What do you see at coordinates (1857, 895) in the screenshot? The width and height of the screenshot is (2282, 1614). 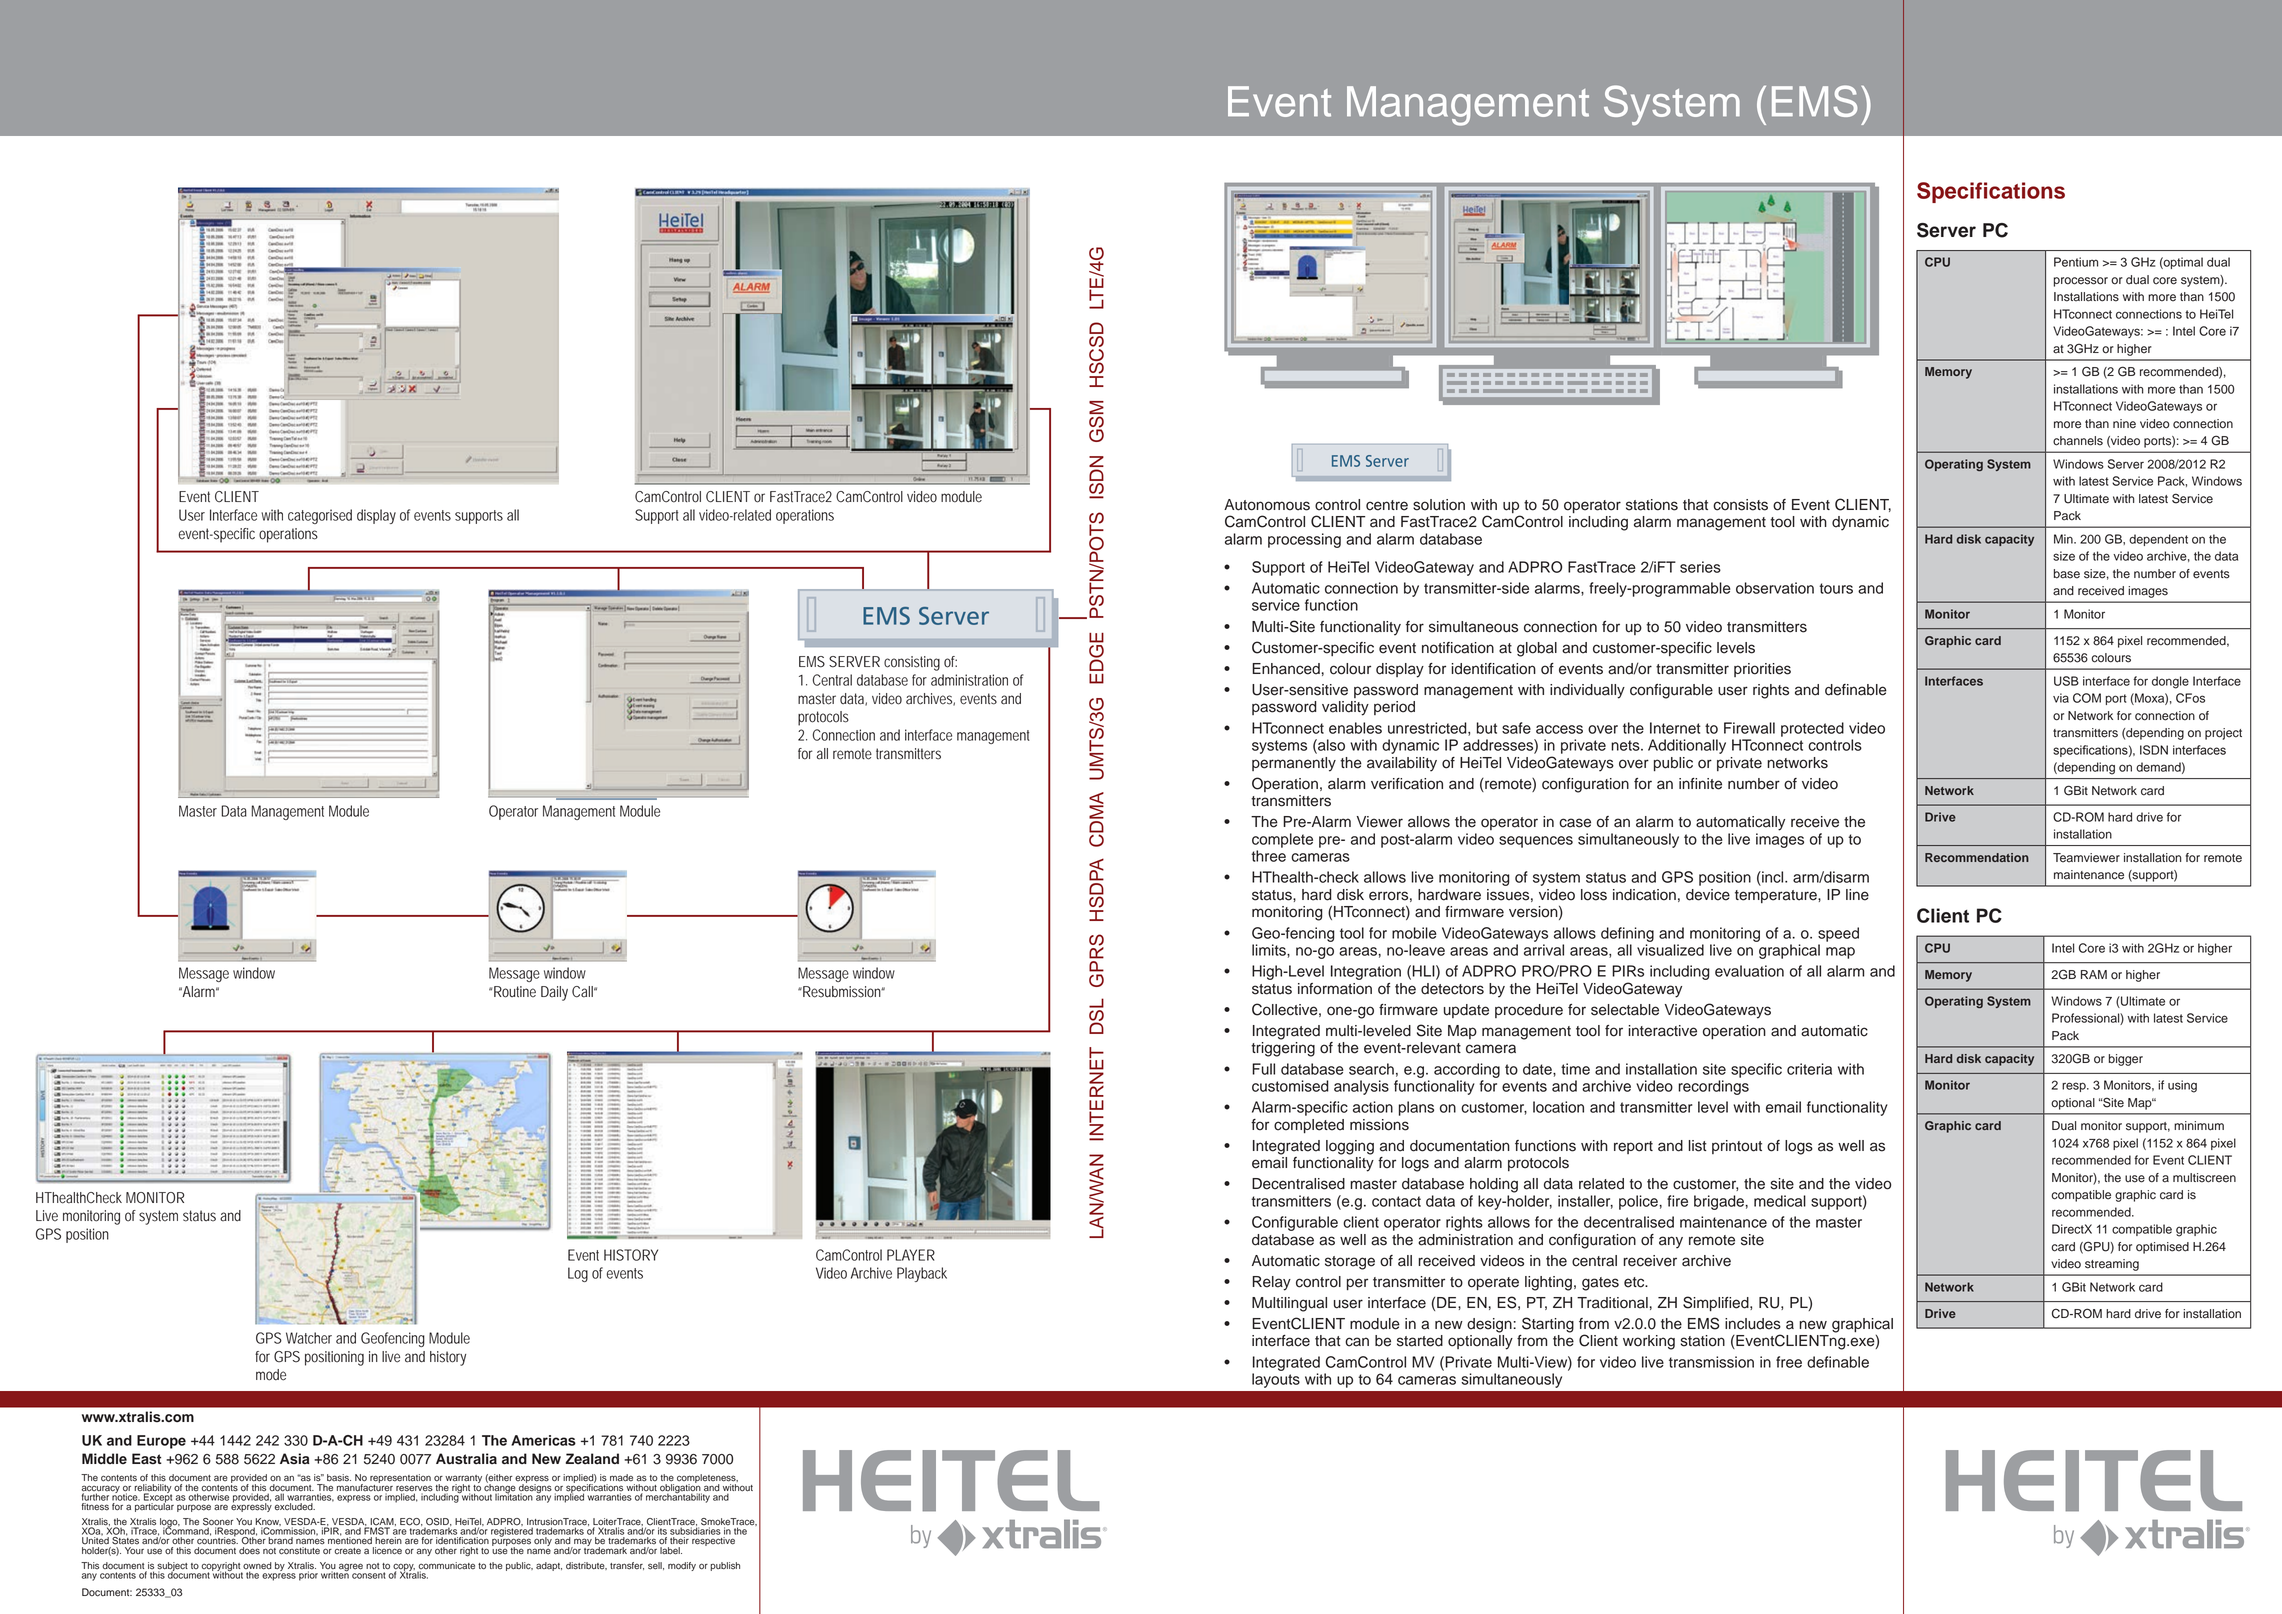 I see `line` at bounding box center [1857, 895].
